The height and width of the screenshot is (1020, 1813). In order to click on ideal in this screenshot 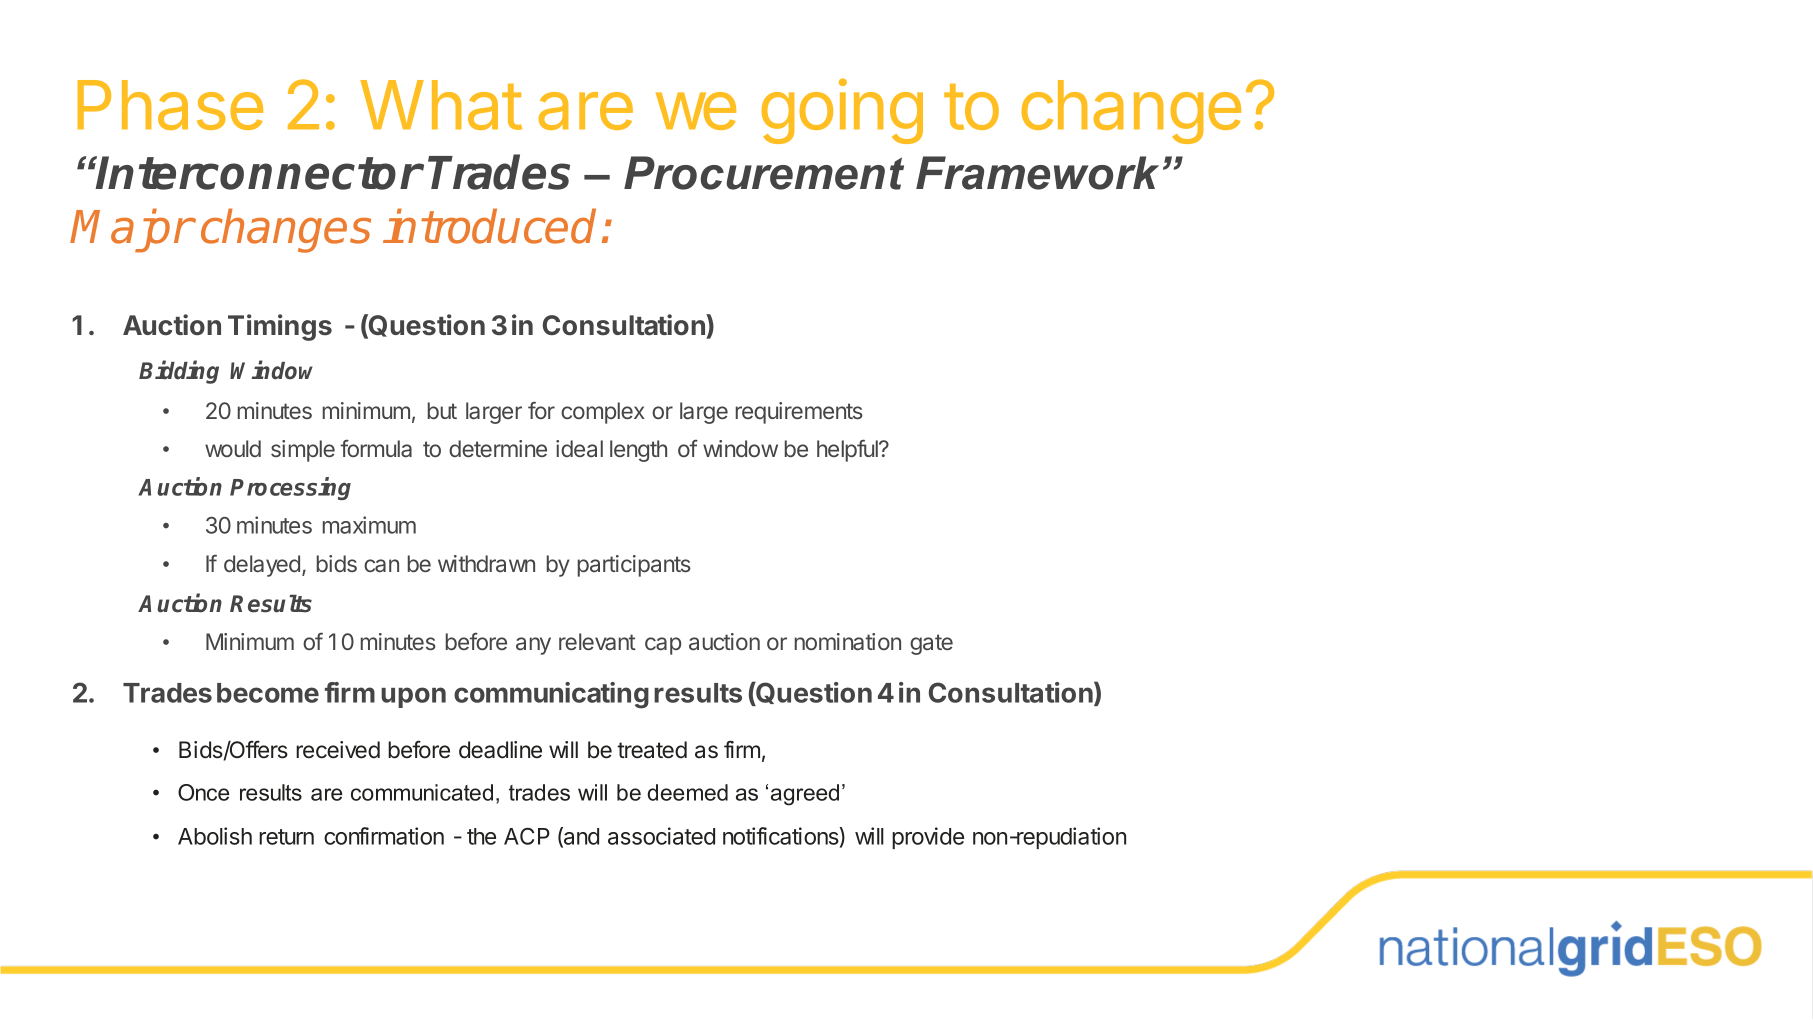, I will do `click(579, 448)`.
